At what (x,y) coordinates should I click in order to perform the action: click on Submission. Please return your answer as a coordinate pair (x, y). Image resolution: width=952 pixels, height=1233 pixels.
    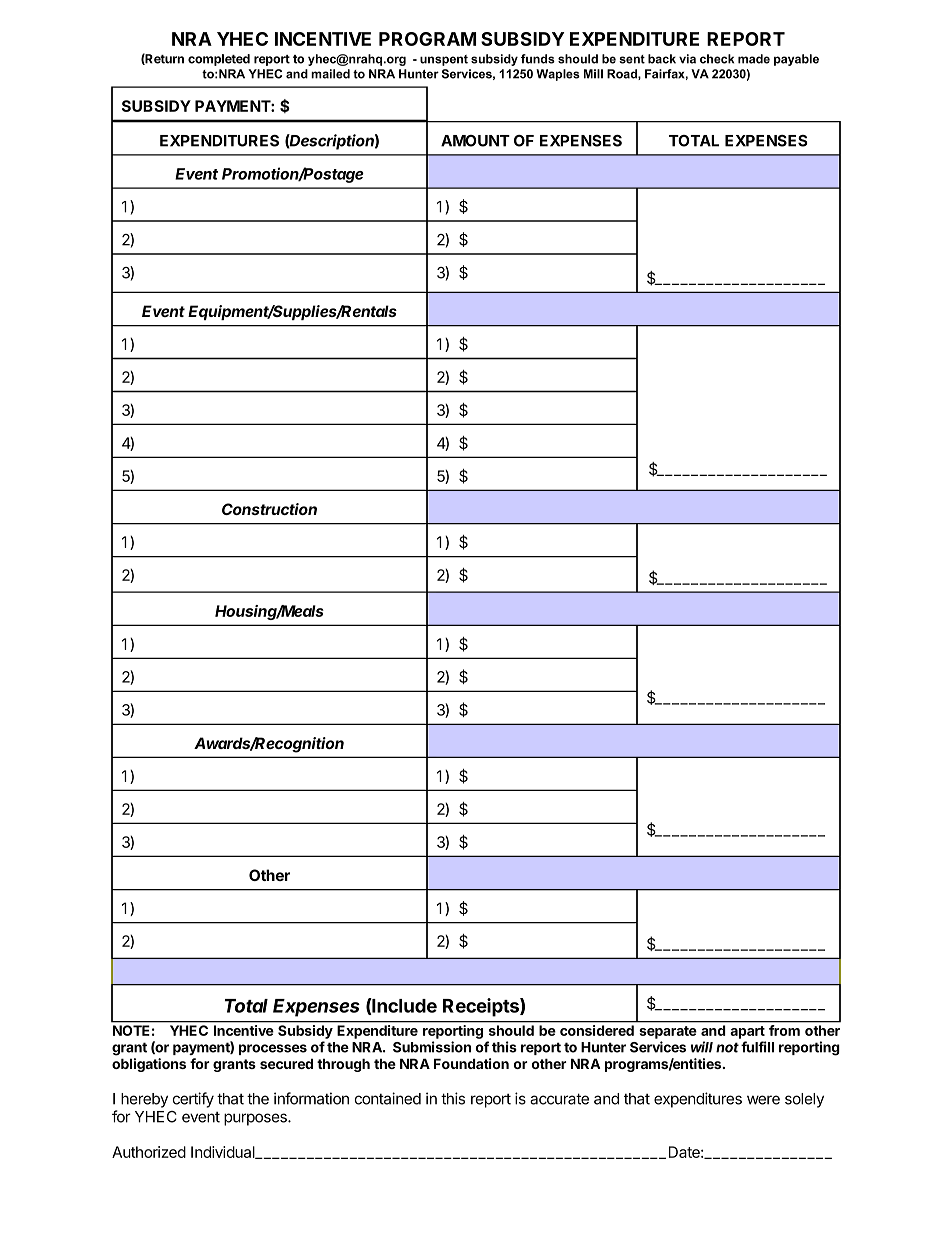
    Looking at the image, I should click on (432, 1047).
